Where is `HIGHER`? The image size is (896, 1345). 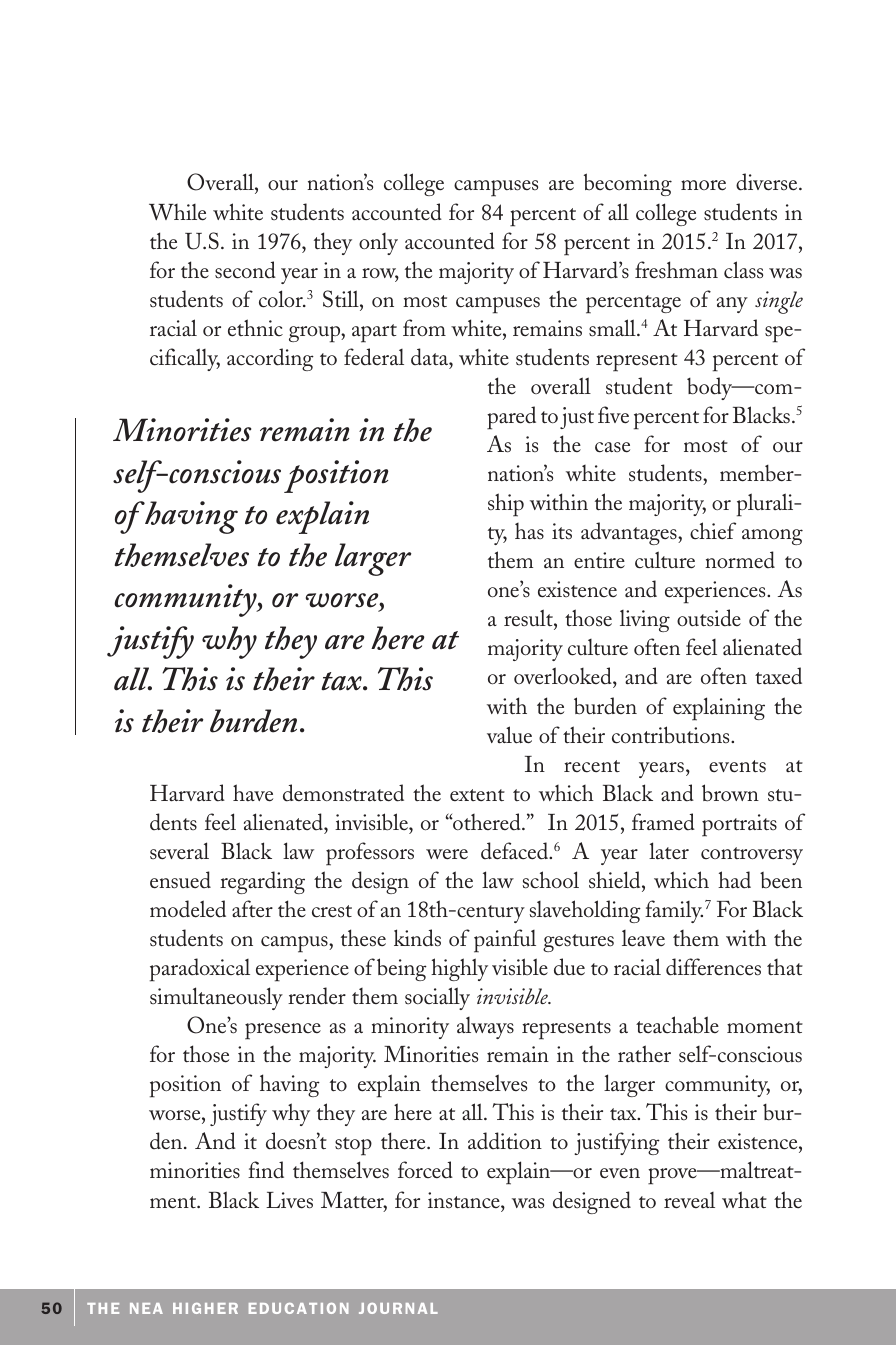 HIGHER is located at coordinates (205, 1308).
